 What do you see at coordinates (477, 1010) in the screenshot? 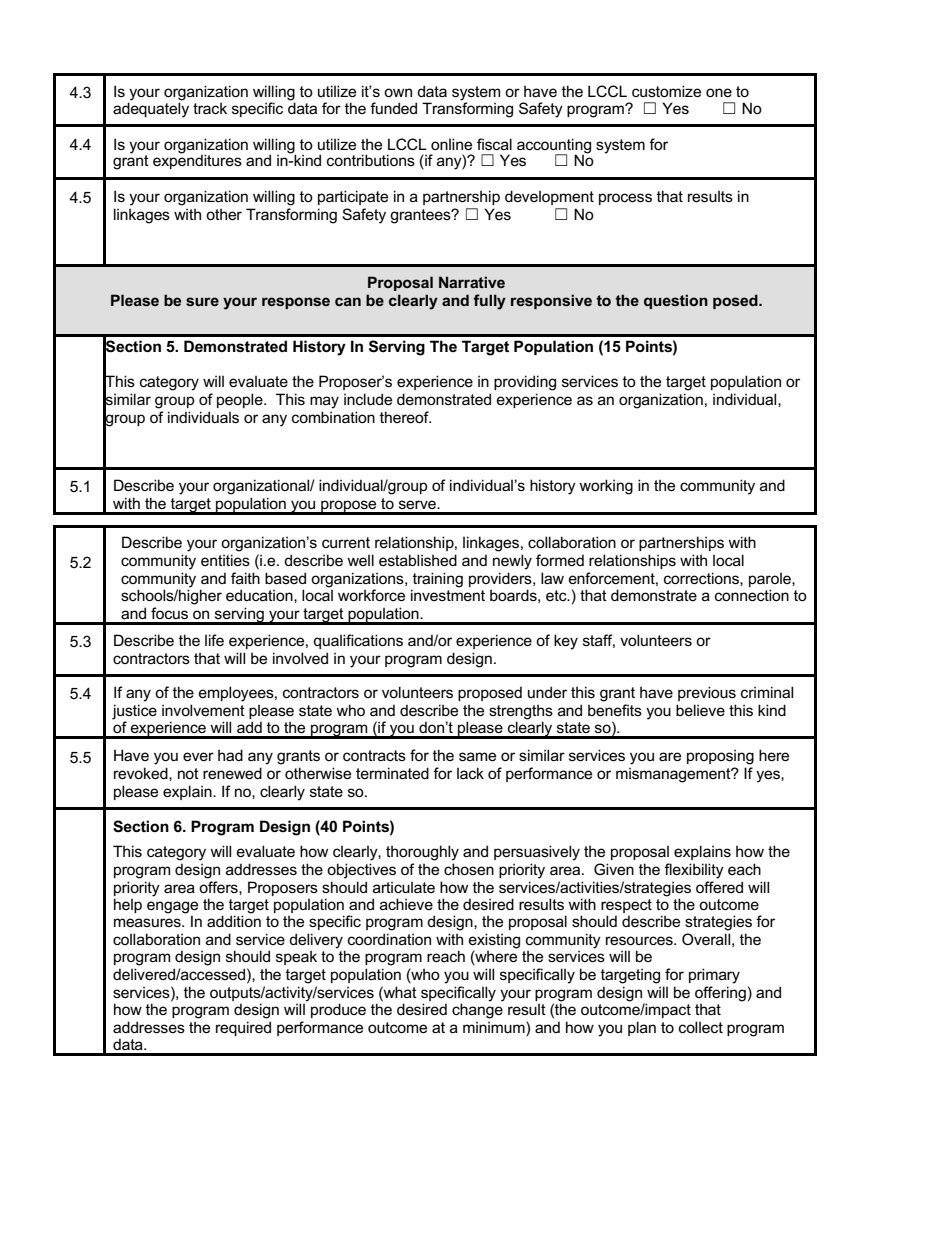
I see `change` at bounding box center [477, 1010].
